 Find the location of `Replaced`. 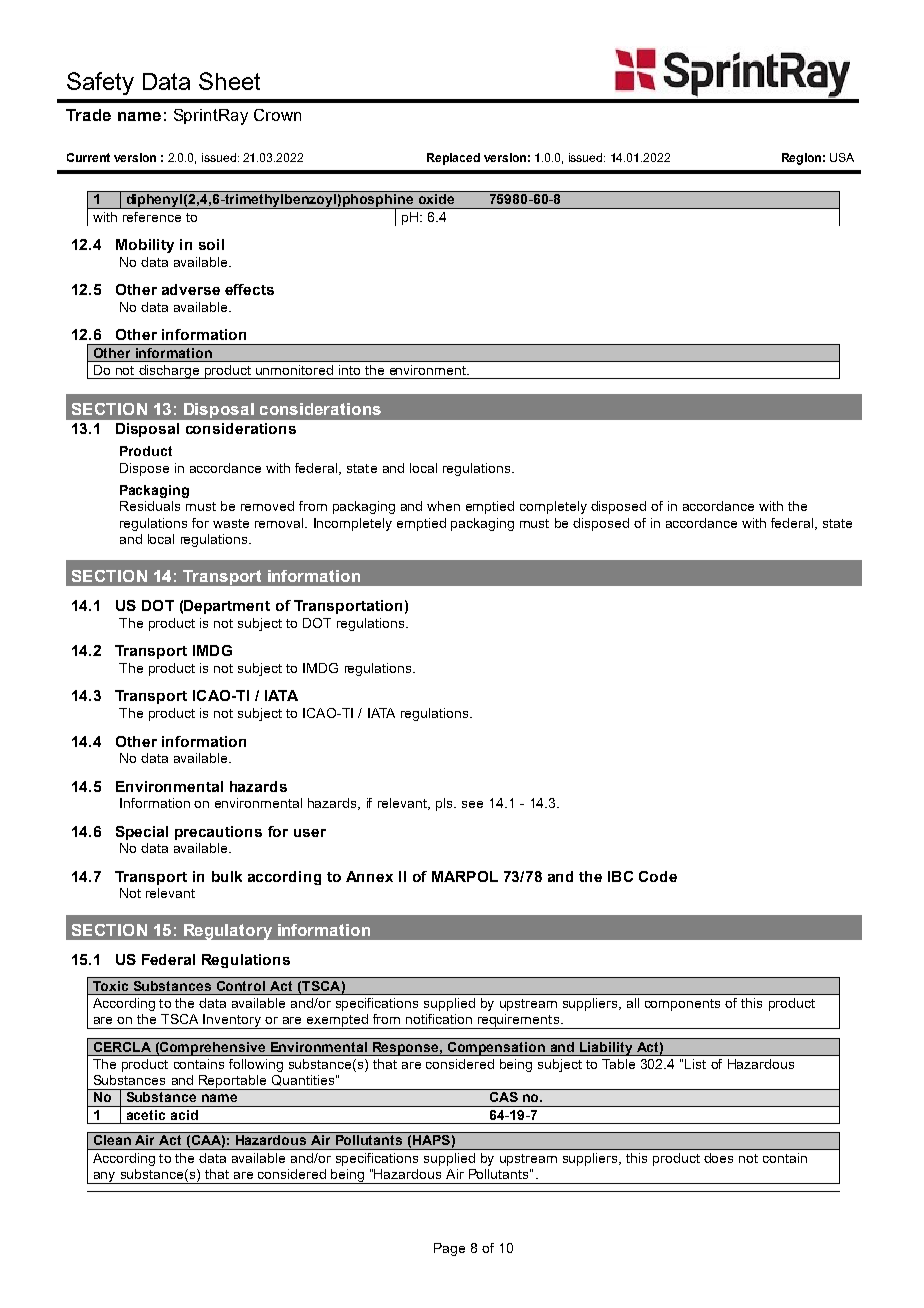

Replaced is located at coordinates (453, 159).
